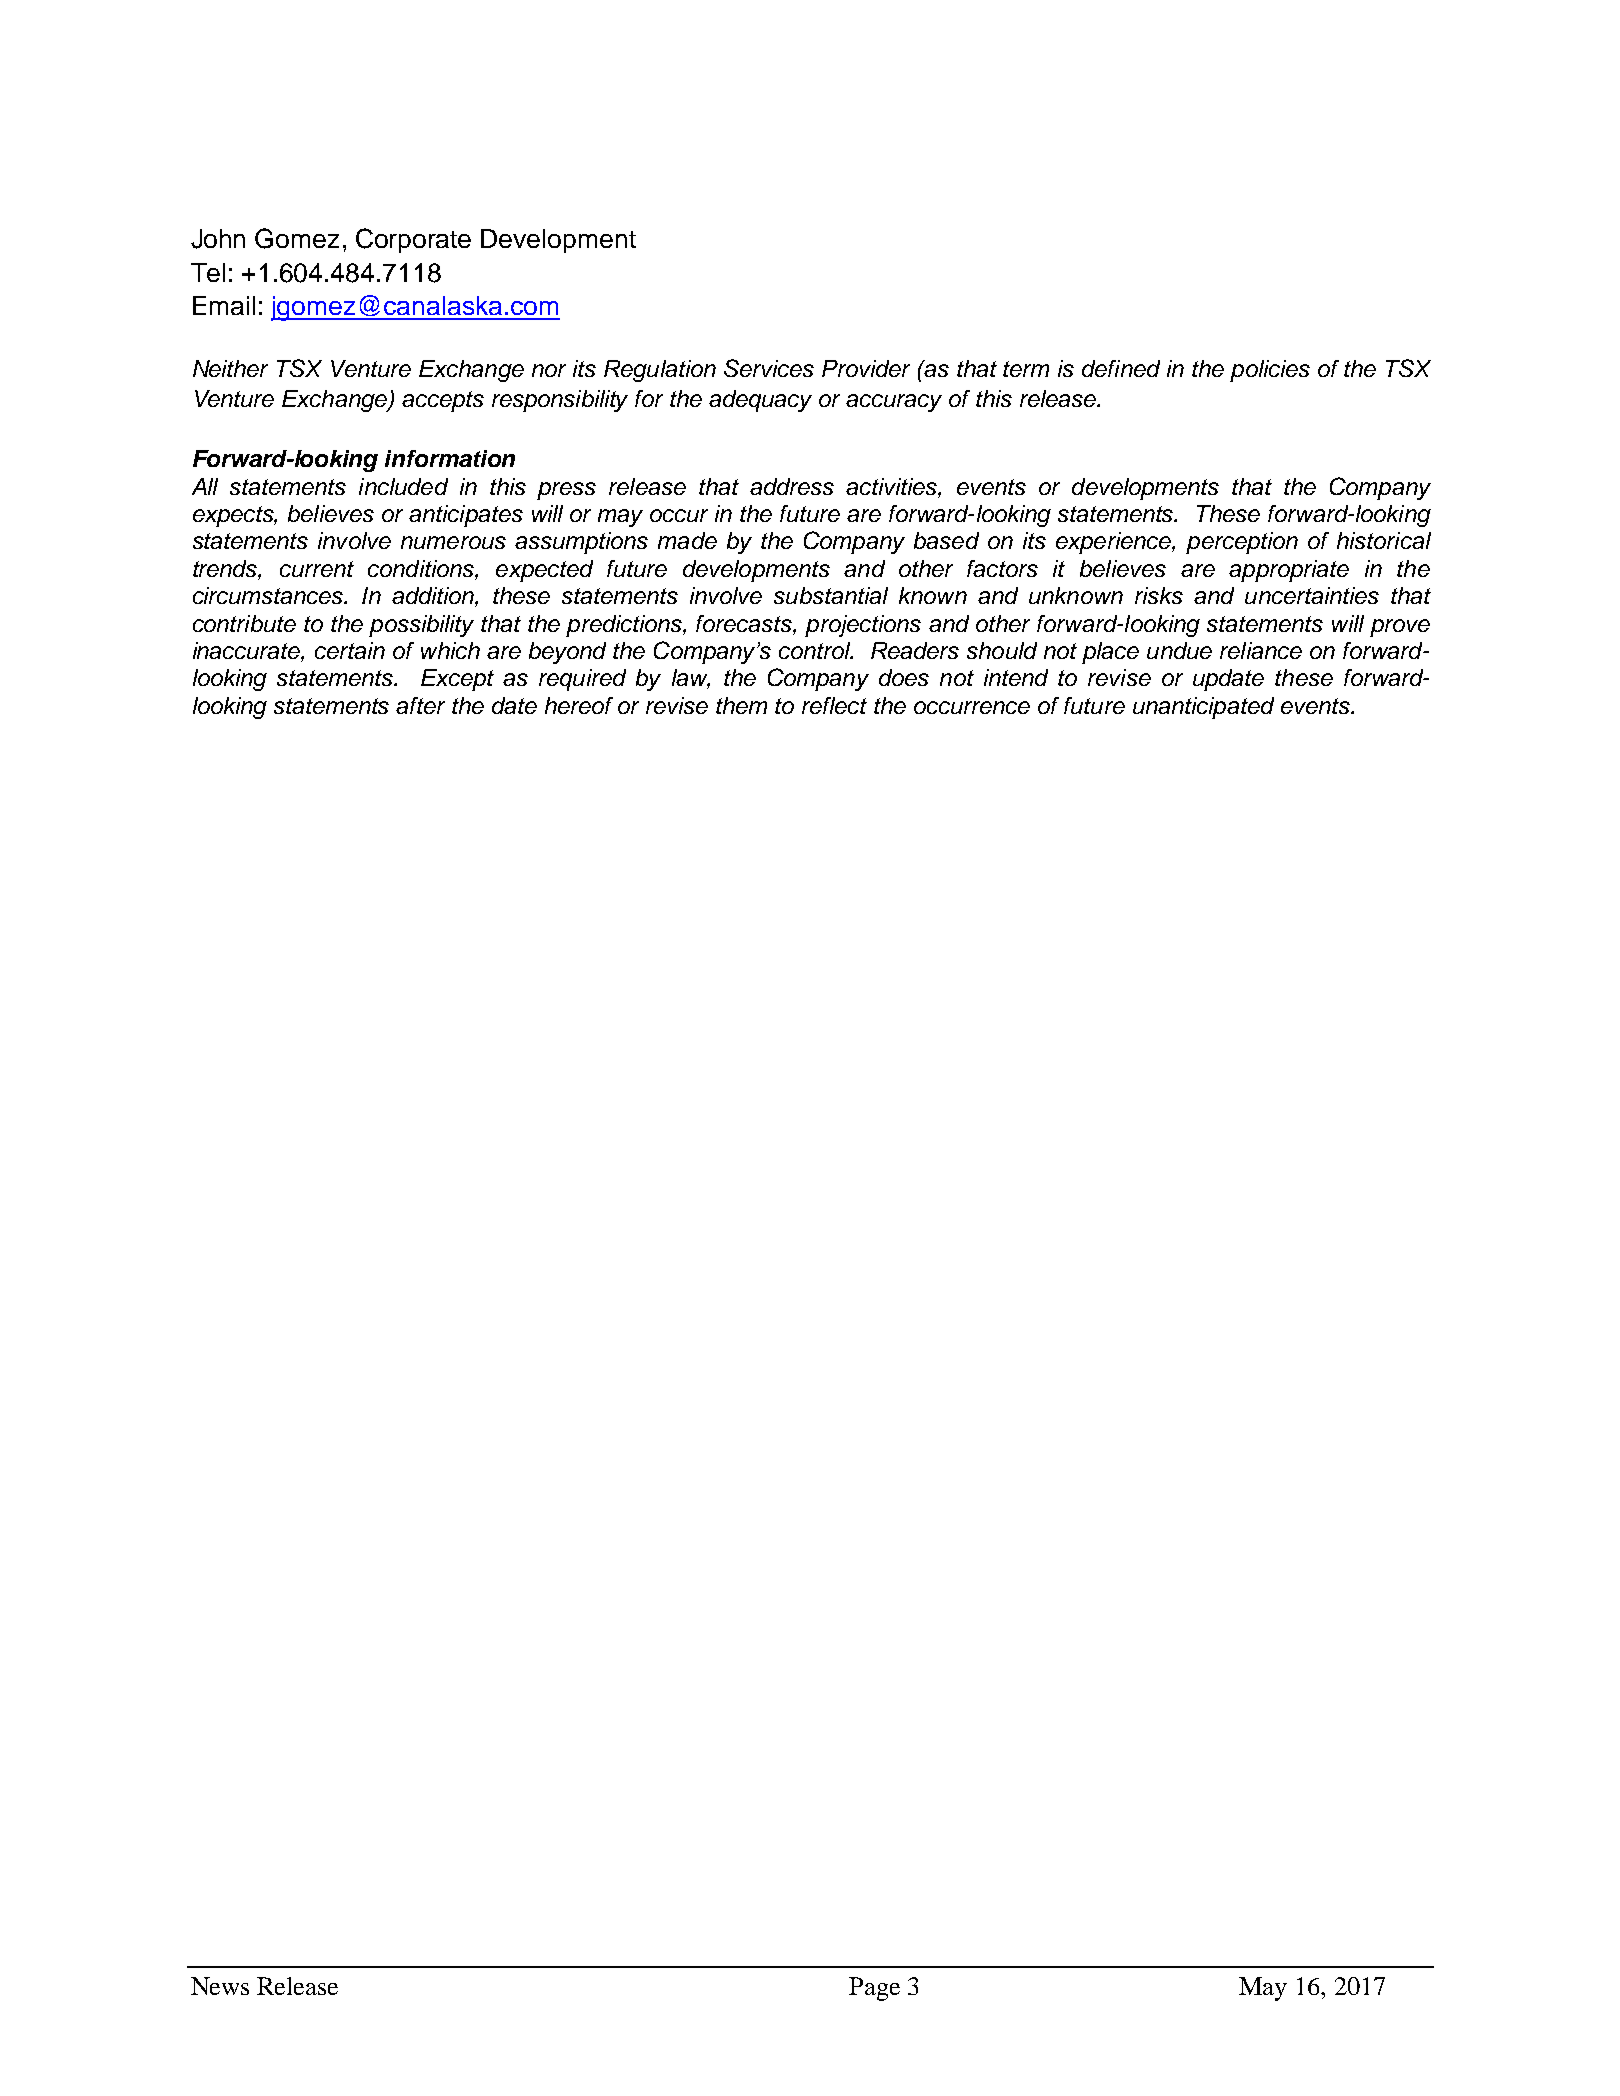 The width and height of the screenshot is (1620, 2096). What do you see at coordinates (769, 368) in the screenshot?
I see `Services` at bounding box center [769, 368].
